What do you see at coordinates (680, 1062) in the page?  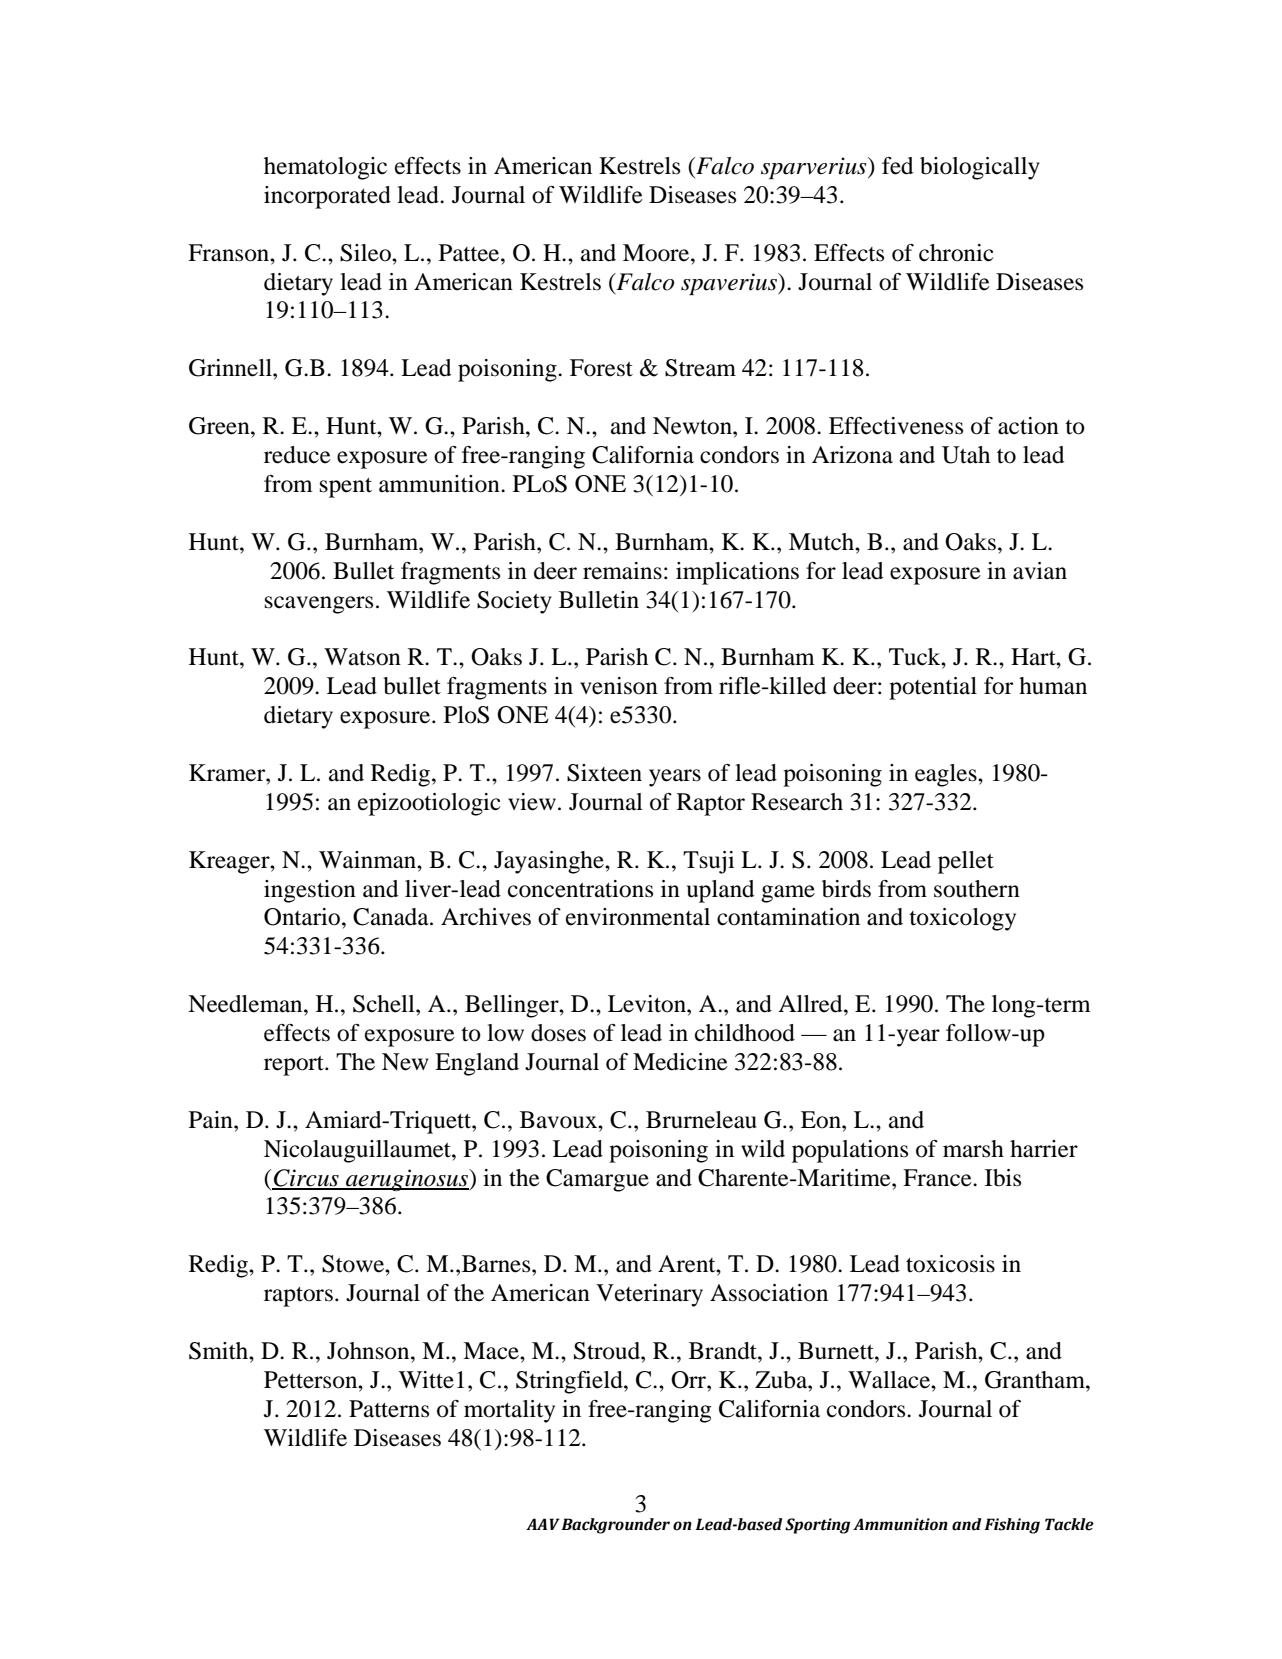 I see `Medicine` at bounding box center [680, 1062].
